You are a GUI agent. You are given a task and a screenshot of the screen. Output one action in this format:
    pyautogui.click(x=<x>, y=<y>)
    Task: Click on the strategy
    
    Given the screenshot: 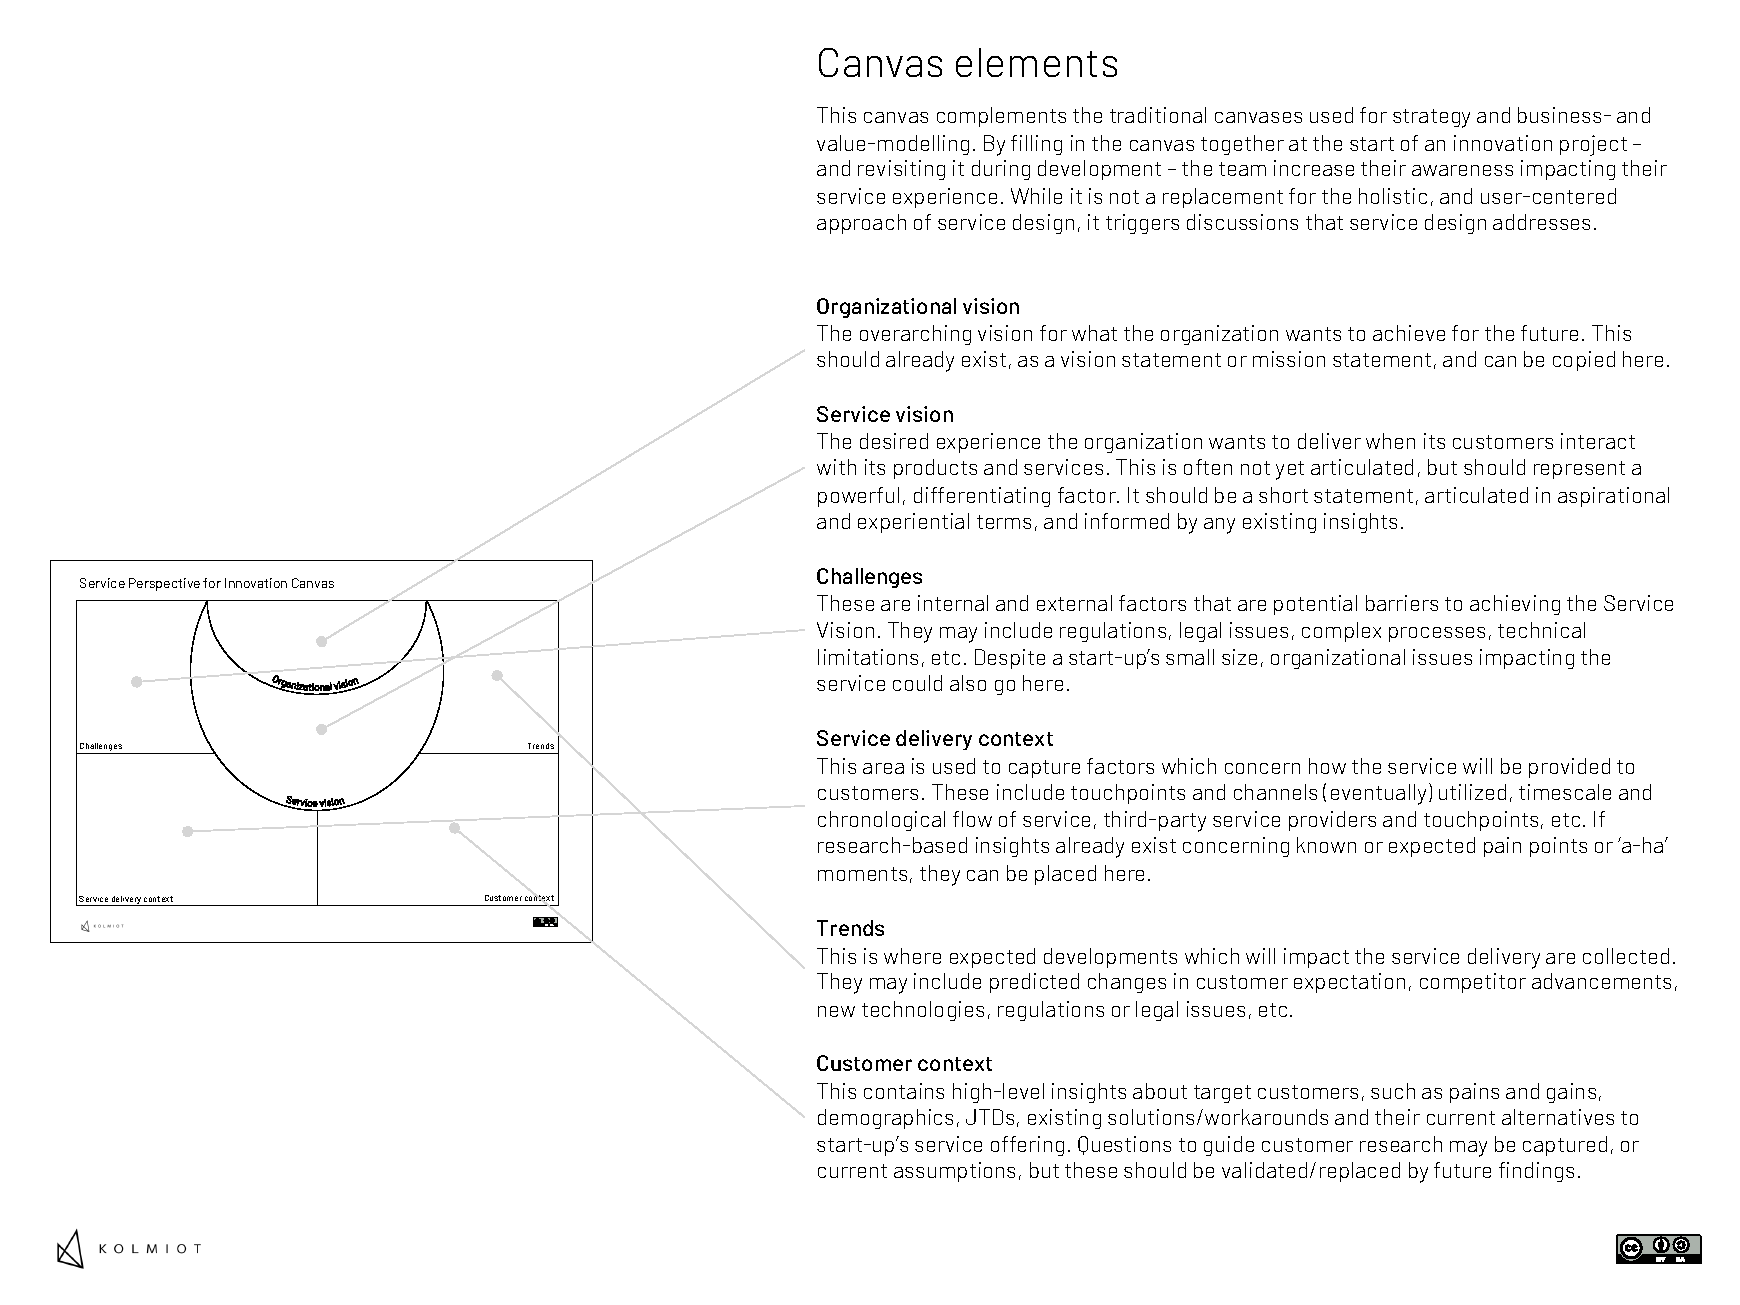 What is the action you would take?
    pyautogui.click(x=1431, y=118)
